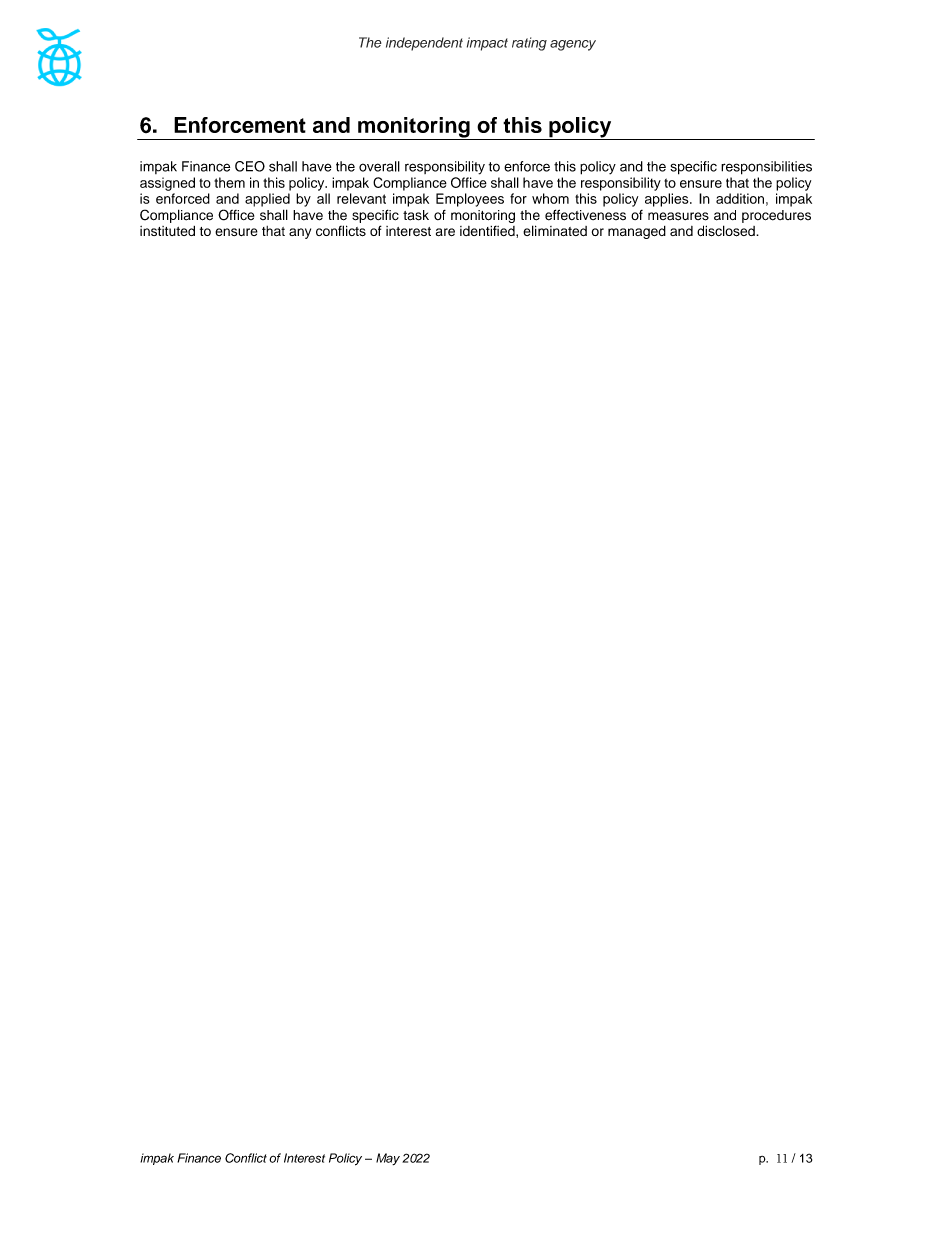  What do you see at coordinates (766, 168) in the screenshot?
I see `responsibilities` at bounding box center [766, 168].
